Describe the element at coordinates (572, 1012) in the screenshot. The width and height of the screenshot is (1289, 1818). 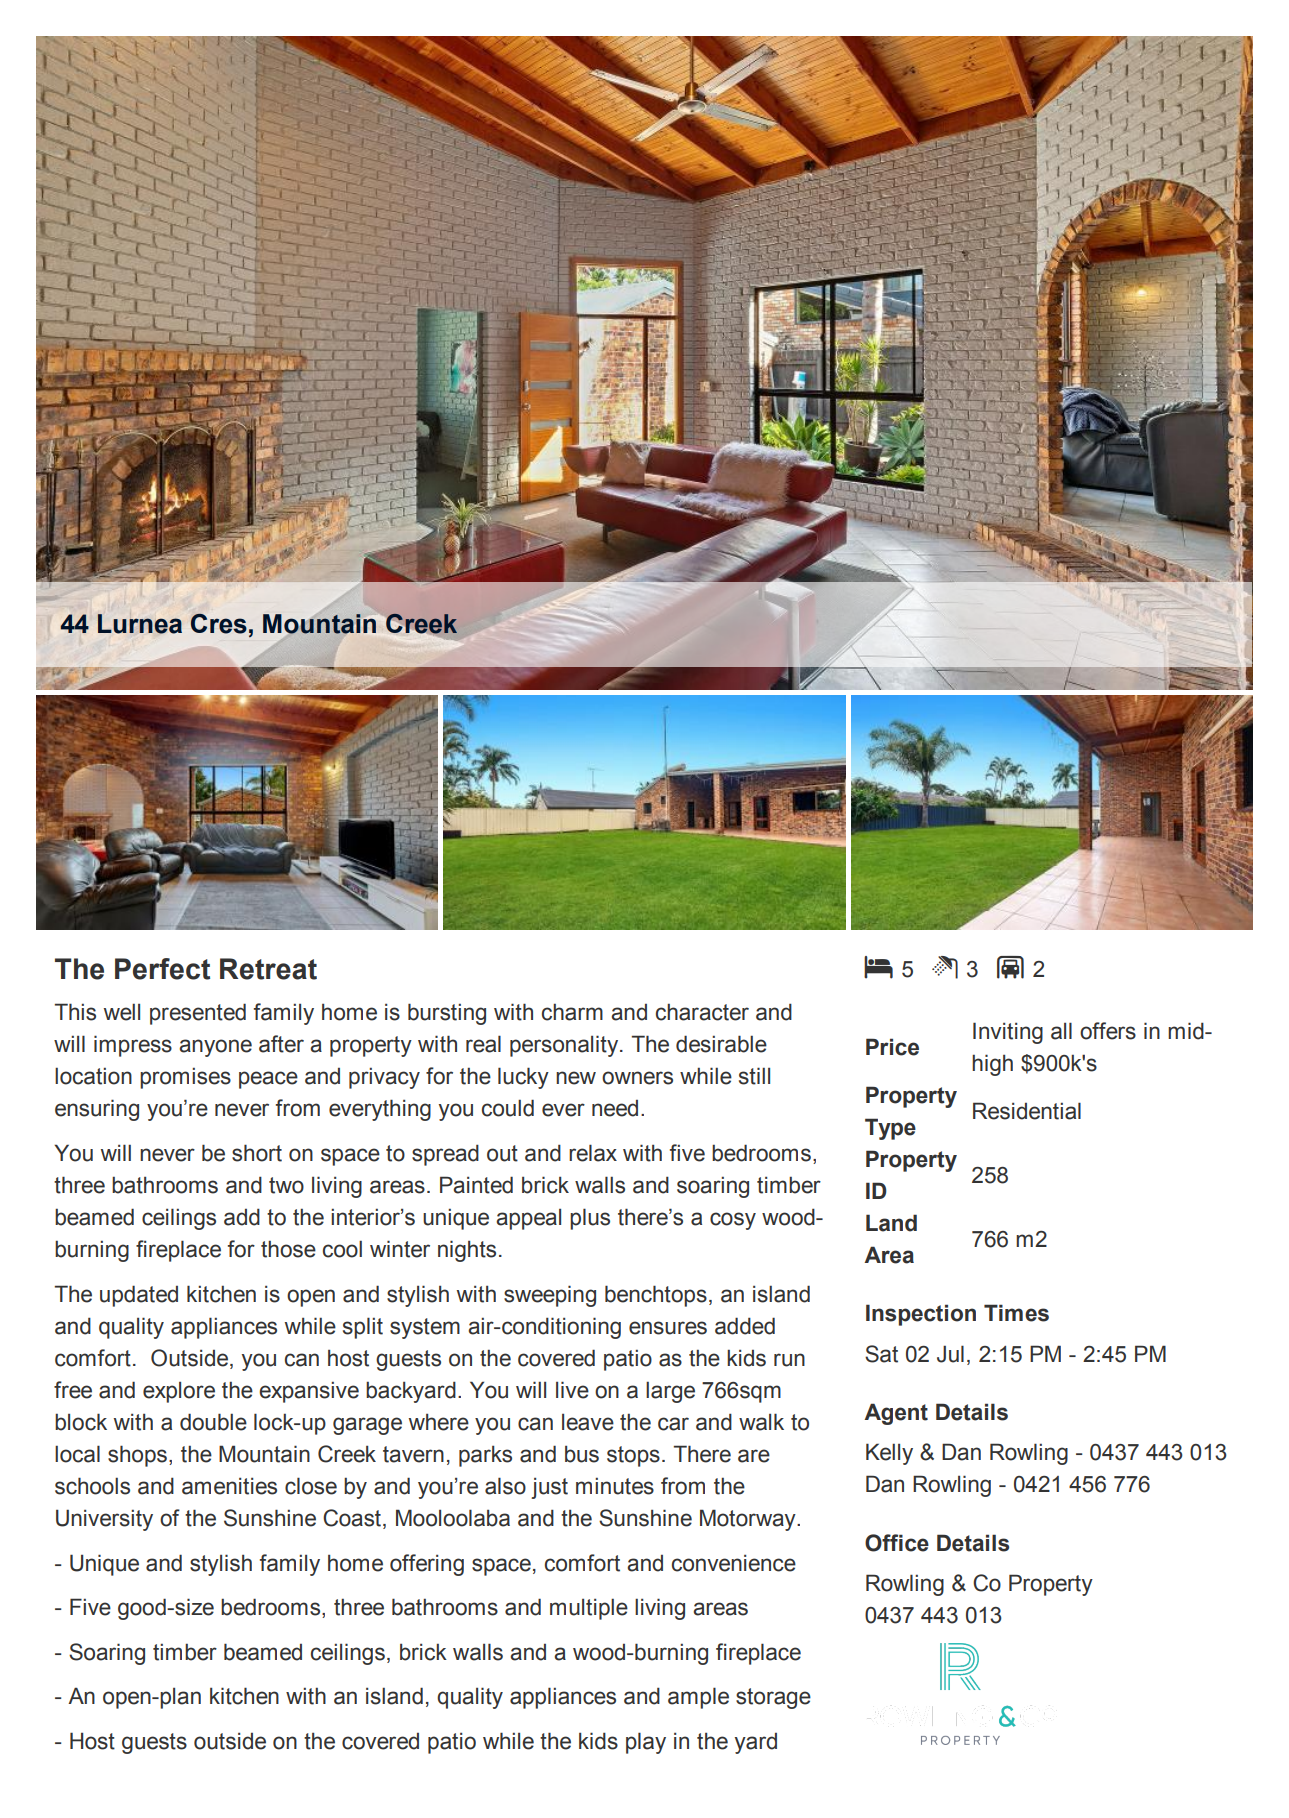
I see `charm` at that location.
